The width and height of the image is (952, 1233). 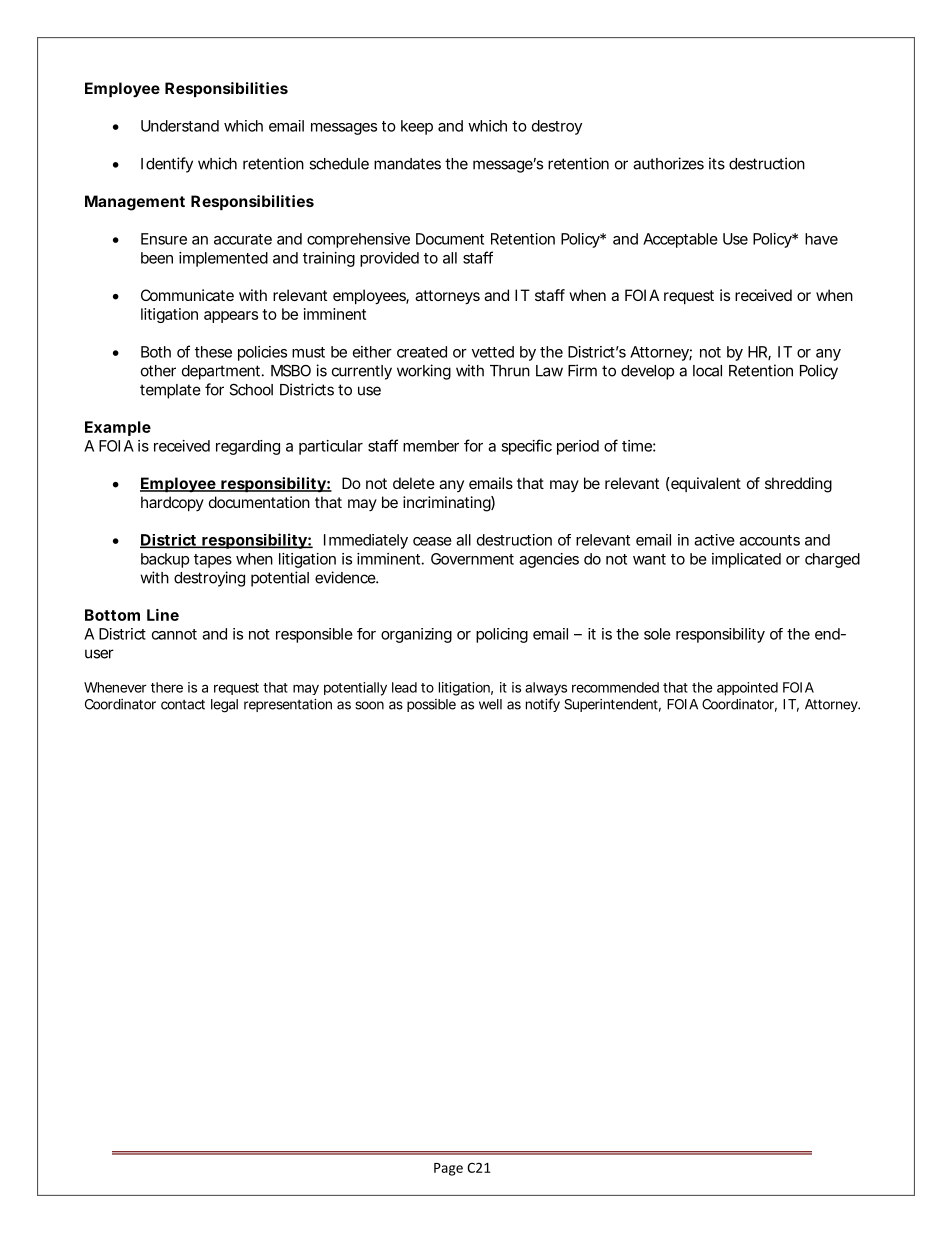 What do you see at coordinates (717, 163) in the image?
I see `its` at bounding box center [717, 163].
